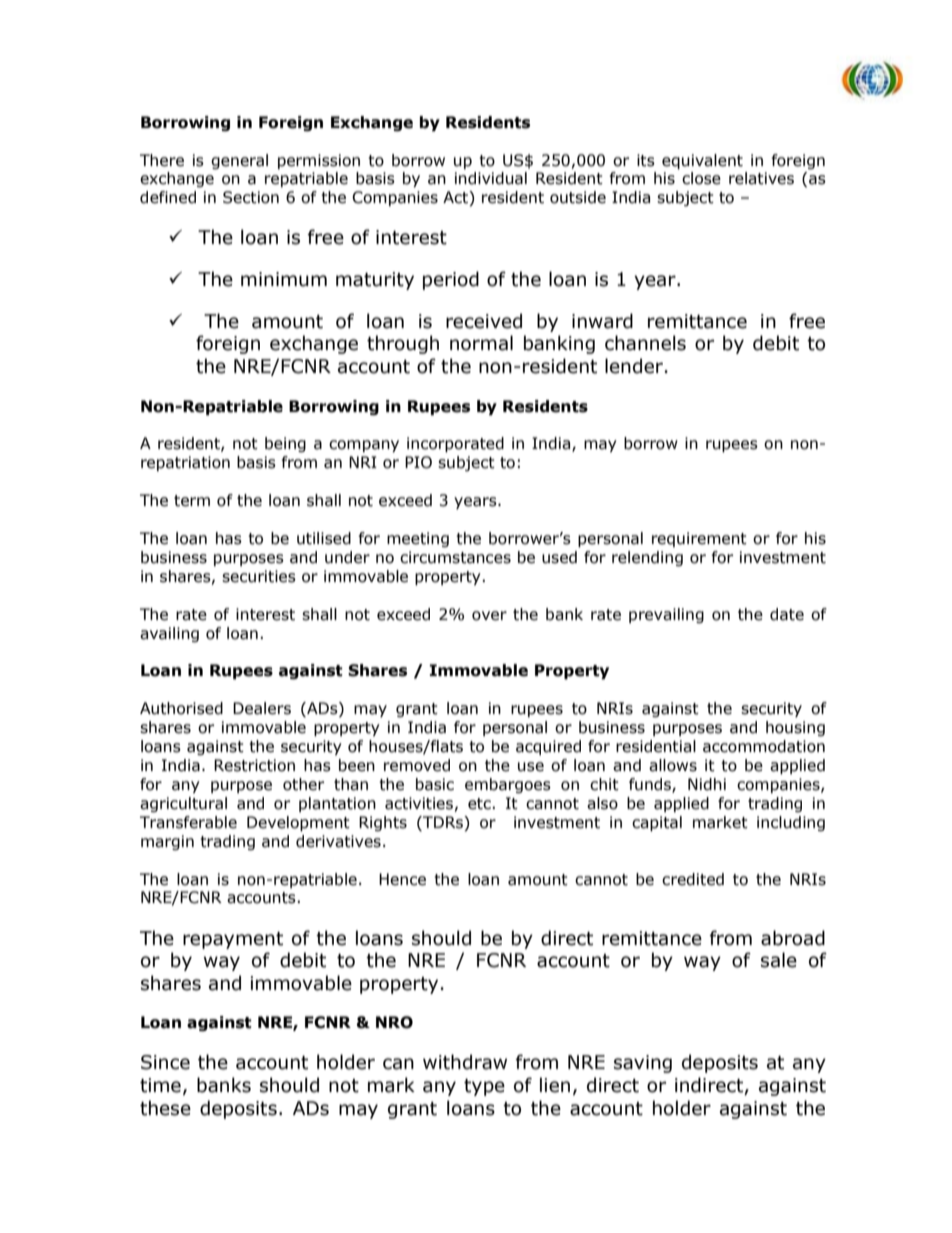 This page has width=952, height=1233. I want to click on Hence, so click(402, 879).
